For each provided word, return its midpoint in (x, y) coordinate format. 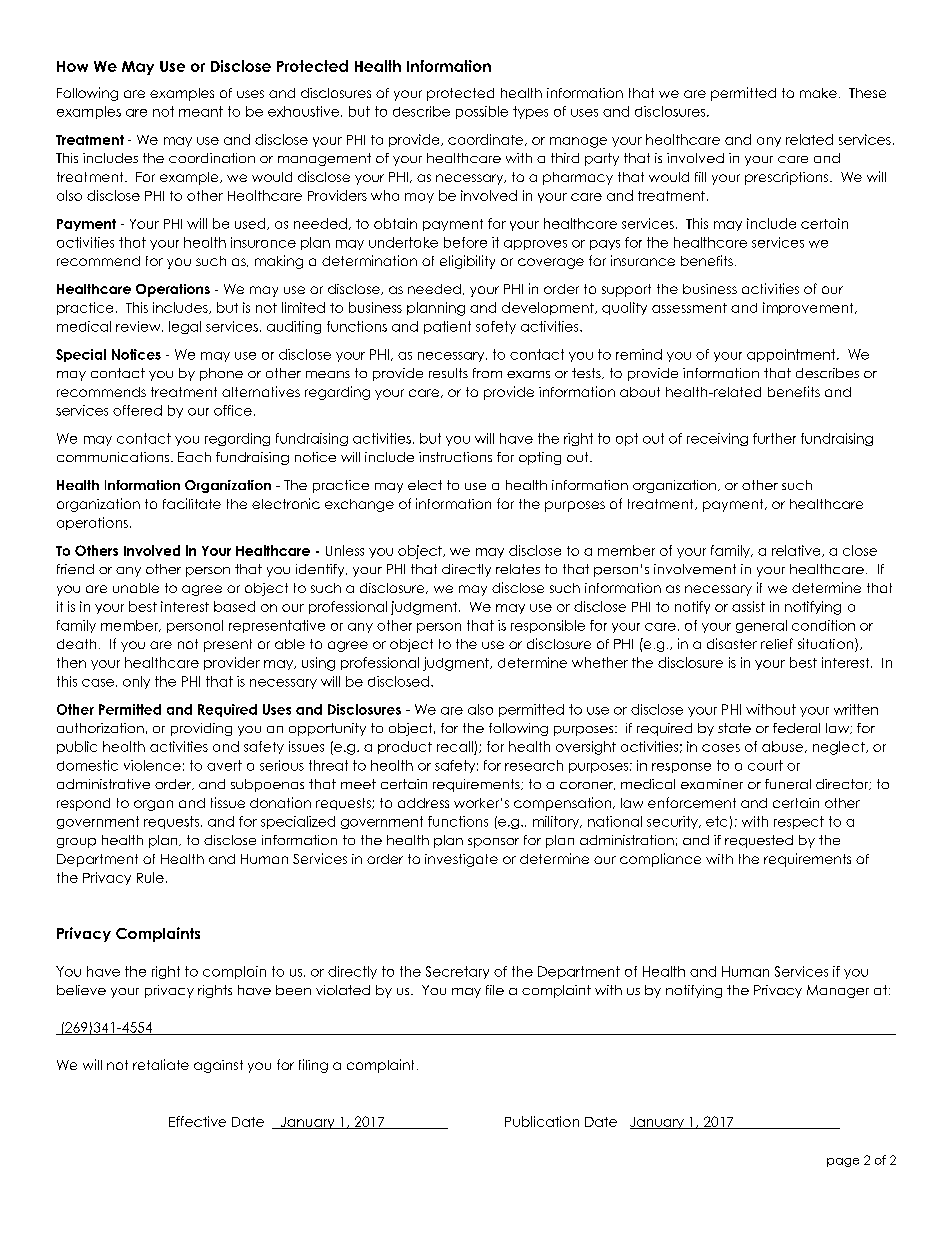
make (818, 93)
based (234, 606)
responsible (548, 626)
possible (482, 112)
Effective (197, 1121)
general (761, 626)
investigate (461, 860)
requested (759, 841)
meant (201, 111)
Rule (150, 877)
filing (313, 1066)
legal (185, 327)
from (487, 373)
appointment (792, 355)
